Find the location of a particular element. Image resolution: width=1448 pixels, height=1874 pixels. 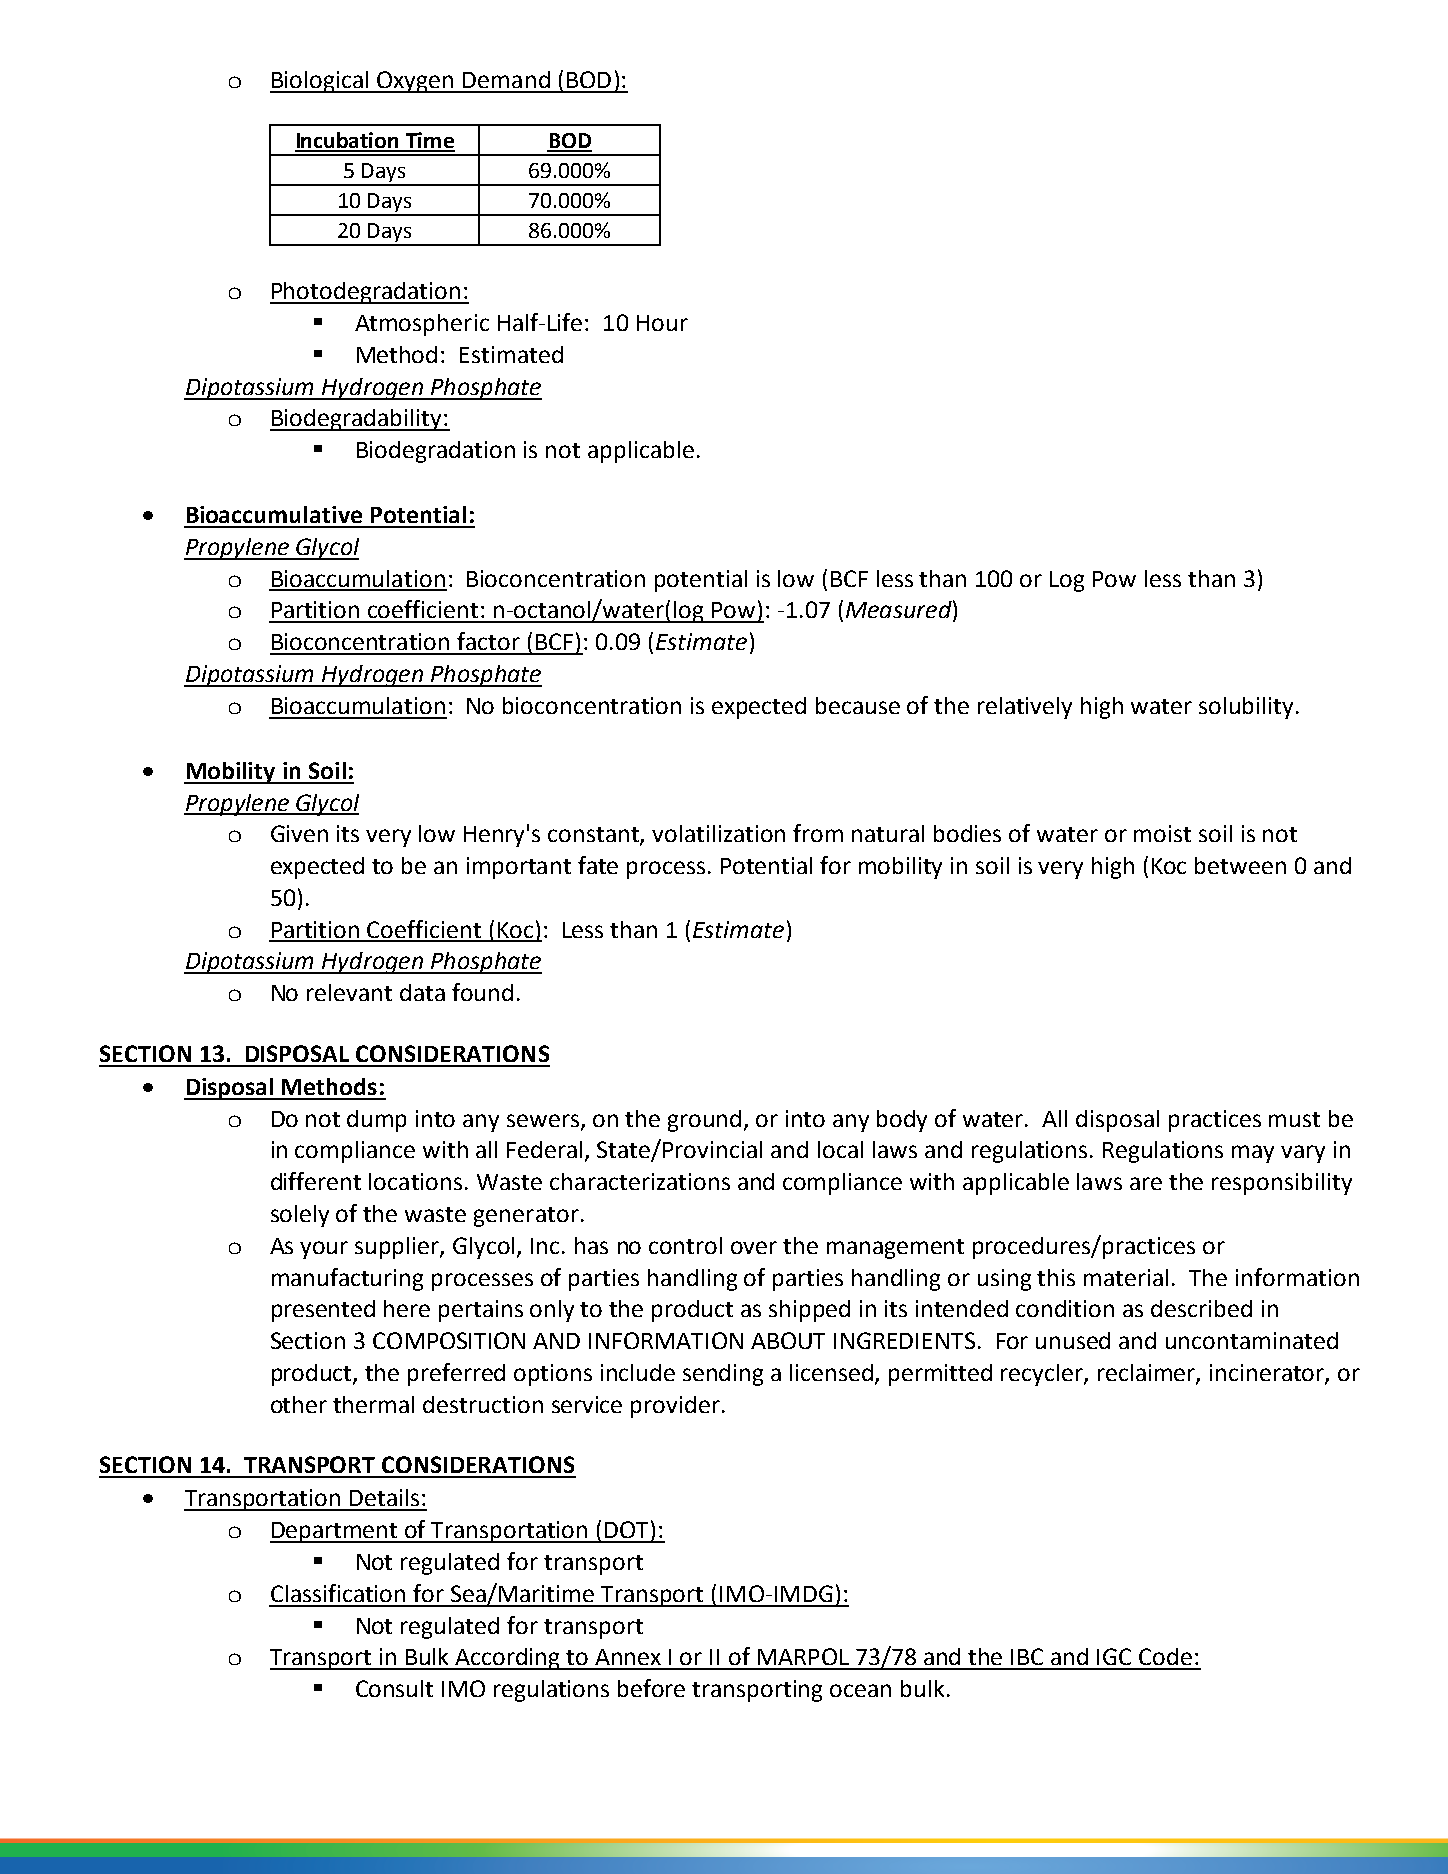

ocean is located at coordinates (860, 1690).
